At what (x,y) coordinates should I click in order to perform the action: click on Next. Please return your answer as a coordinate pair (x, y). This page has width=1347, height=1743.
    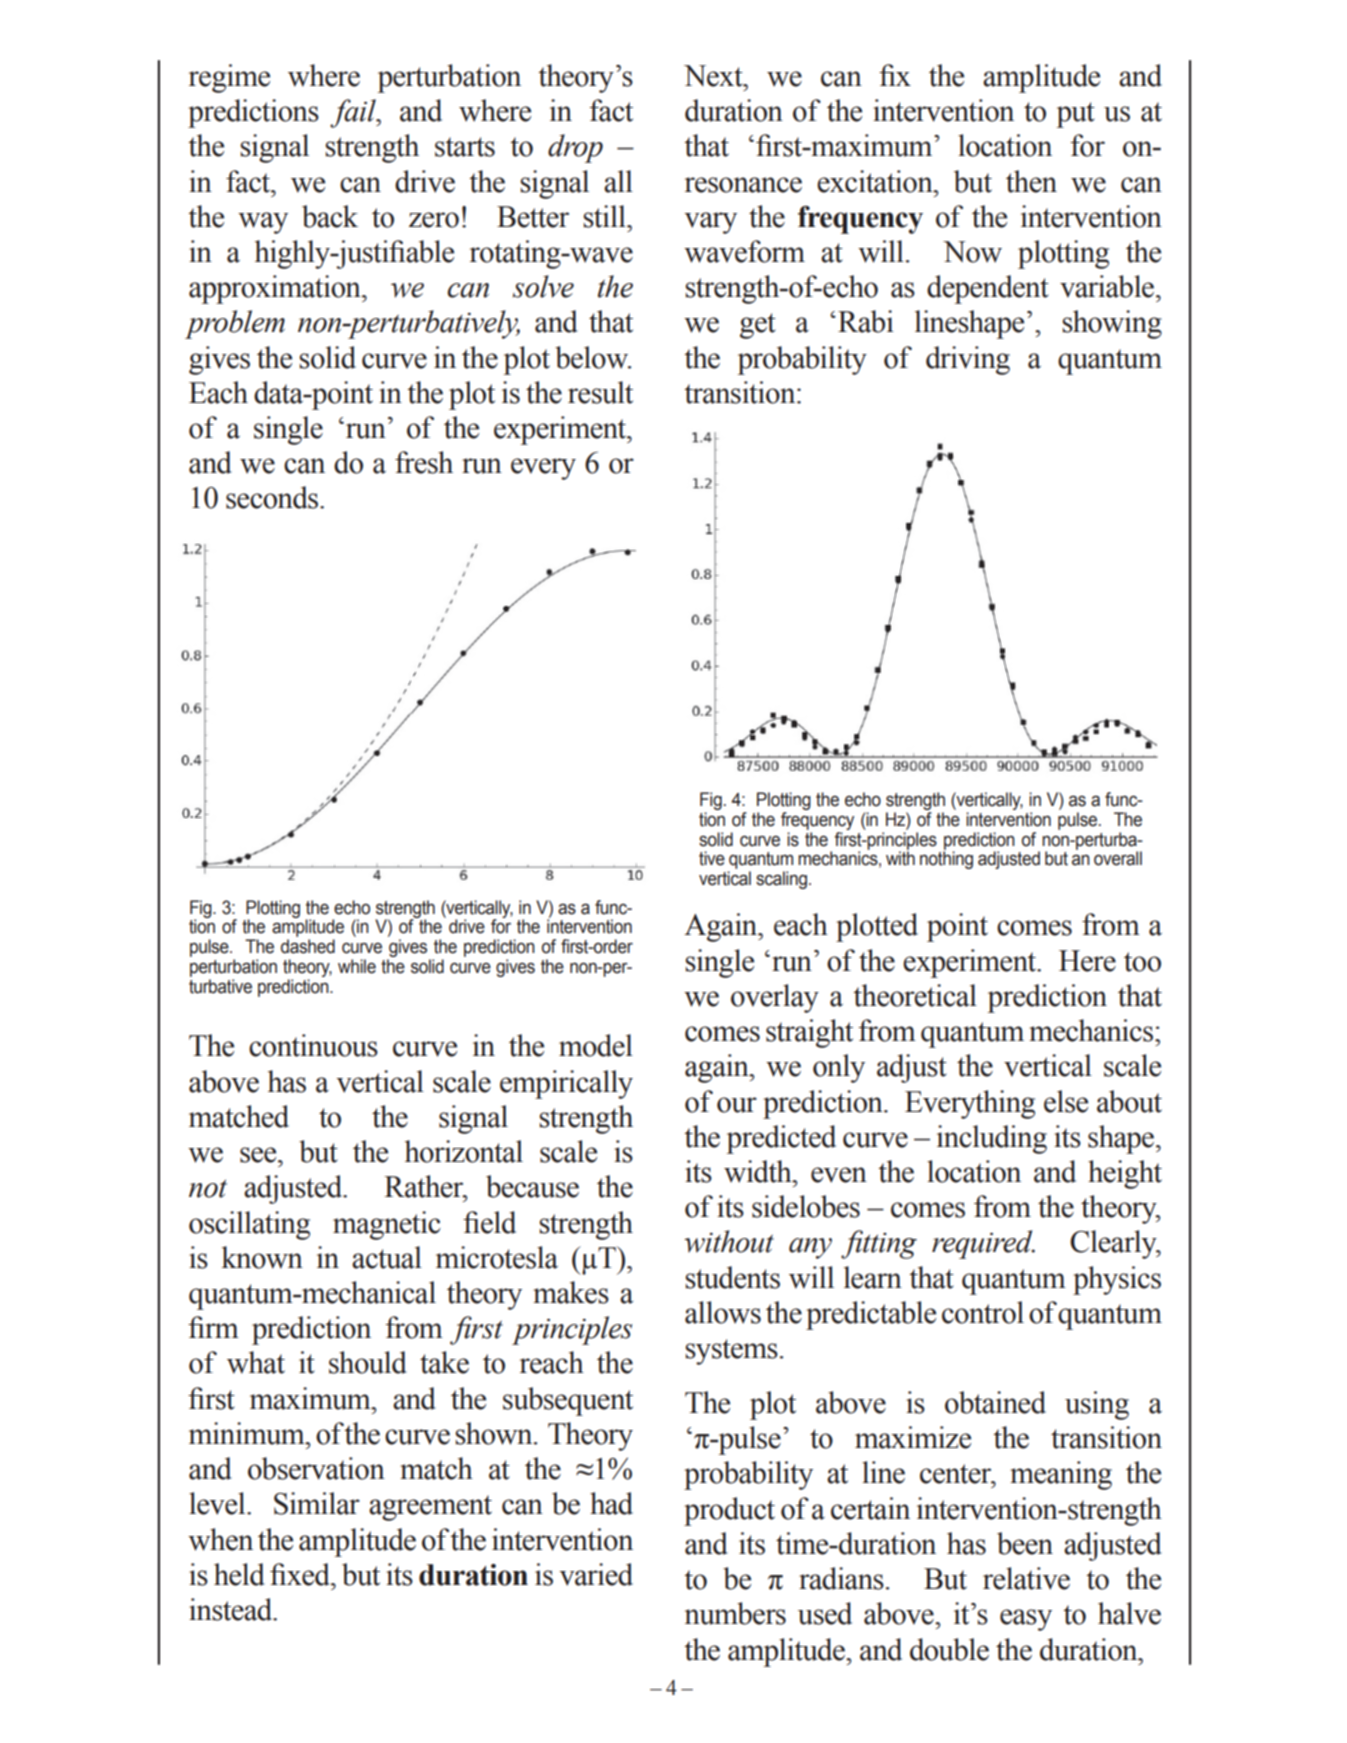
    Looking at the image, I should click on (714, 76).
